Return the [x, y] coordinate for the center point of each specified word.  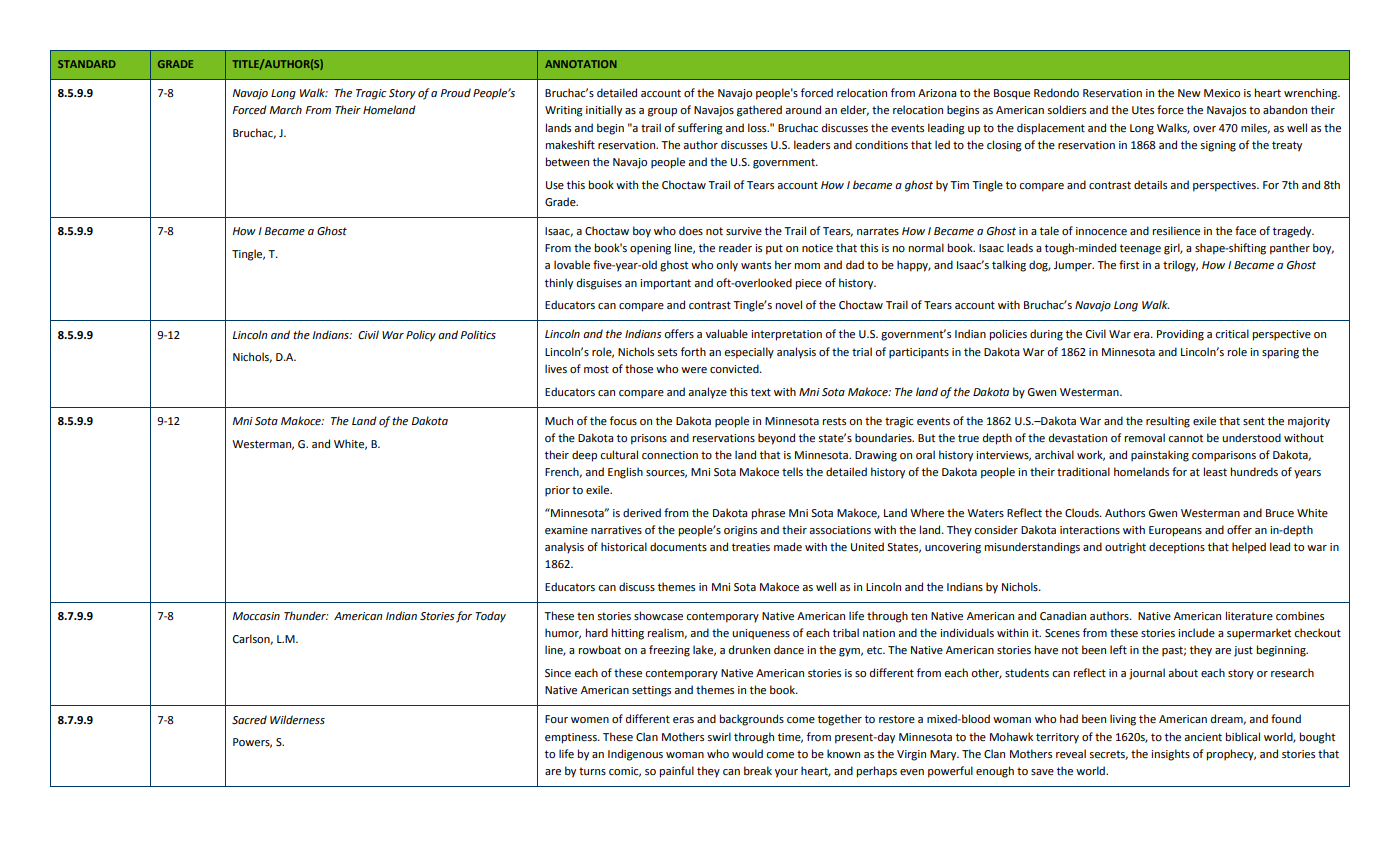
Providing [1180, 335]
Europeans [1175, 531]
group [662, 112]
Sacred [249, 720]
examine [566, 530]
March [285, 109]
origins [740, 531]
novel [789, 305]
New [1189, 93]
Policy [421, 336]
